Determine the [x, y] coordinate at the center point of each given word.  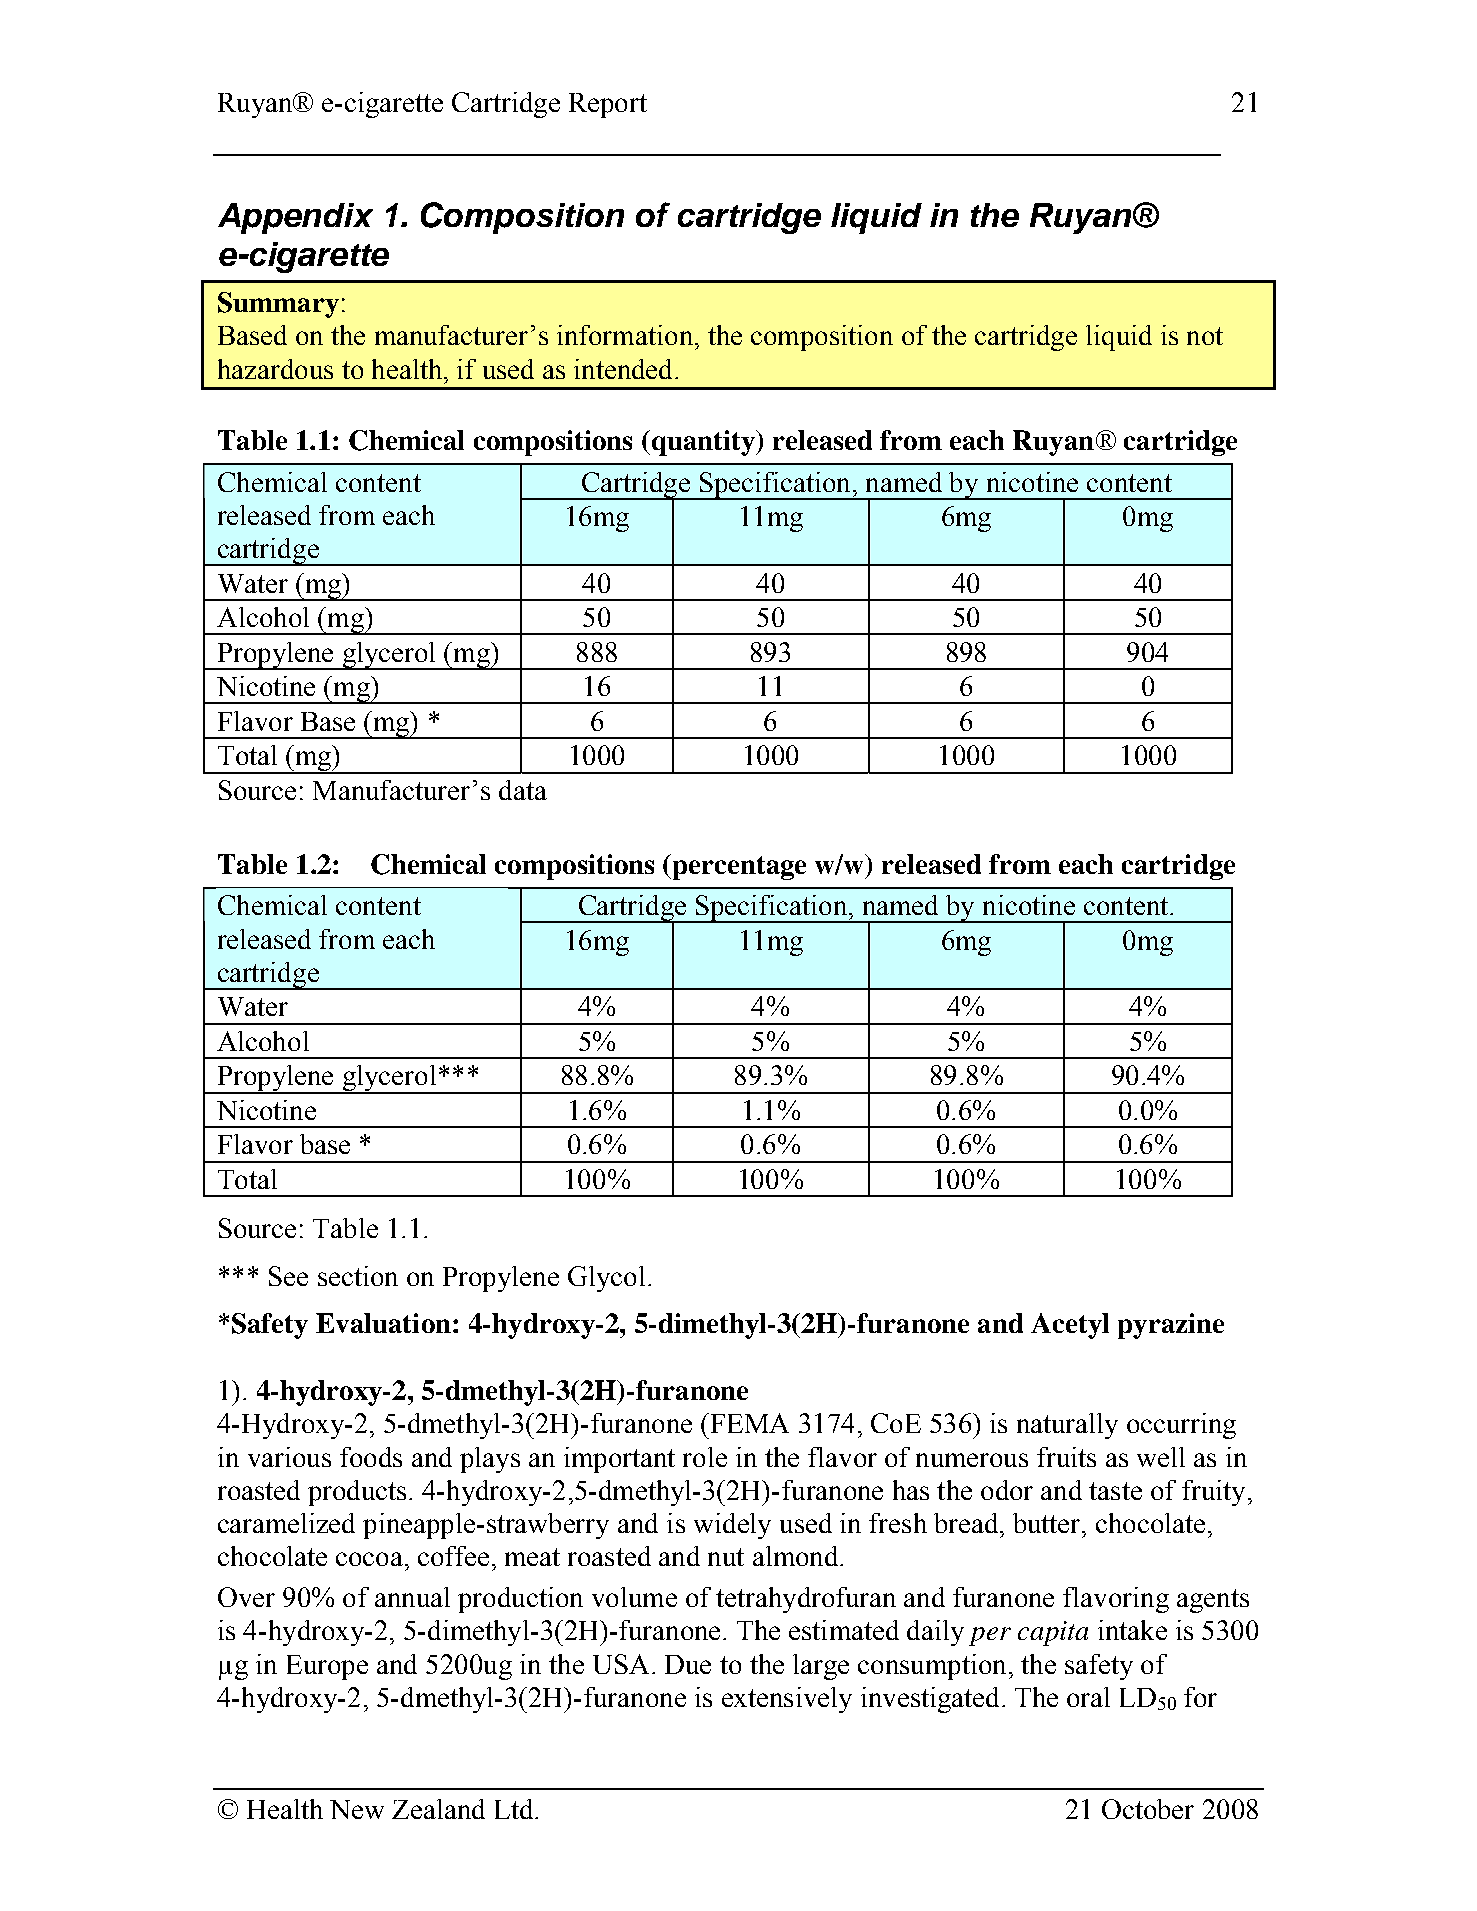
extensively [787, 1700]
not [1205, 336]
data [523, 790]
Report [608, 105]
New [357, 1809]
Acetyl [1070, 1326]
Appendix [295, 218]
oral [1088, 1697]
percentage [738, 867]
